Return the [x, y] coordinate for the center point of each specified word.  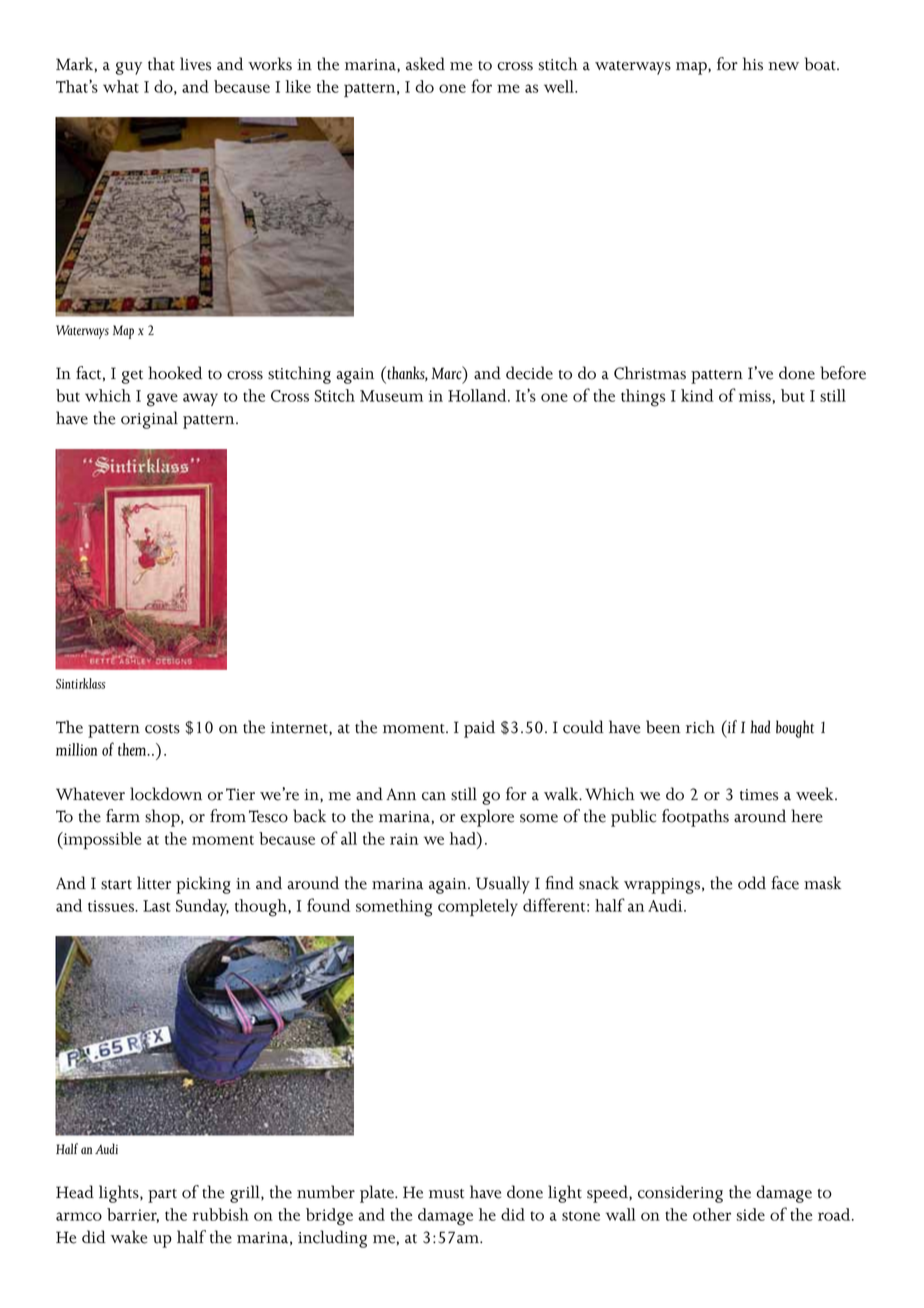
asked [425, 64]
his [753, 64]
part [162, 1196]
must [446, 1194]
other [712, 1214]
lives [195, 64]
